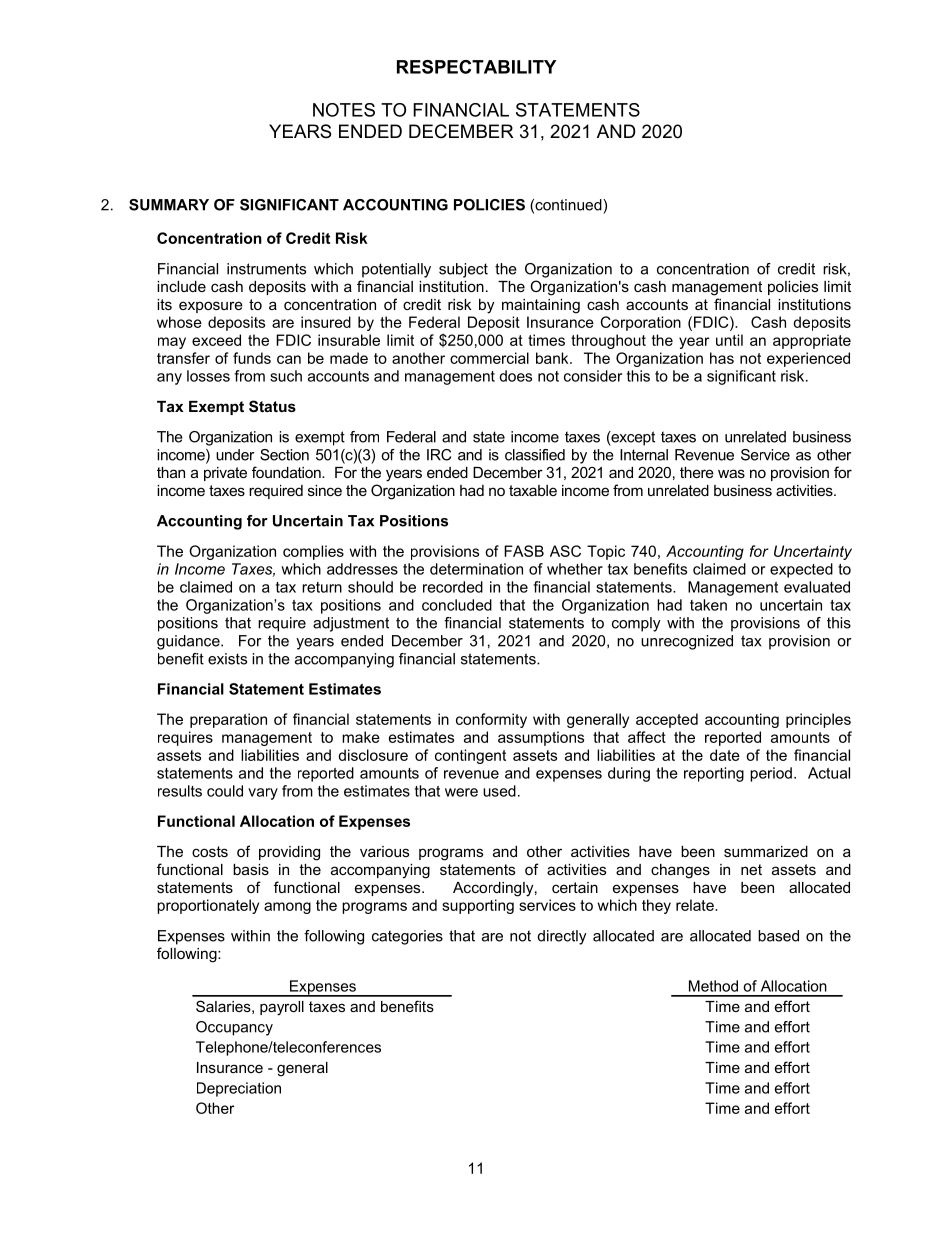 The width and height of the screenshot is (952, 1233). What do you see at coordinates (731, 473) in the screenshot?
I see `was` at bounding box center [731, 473].
